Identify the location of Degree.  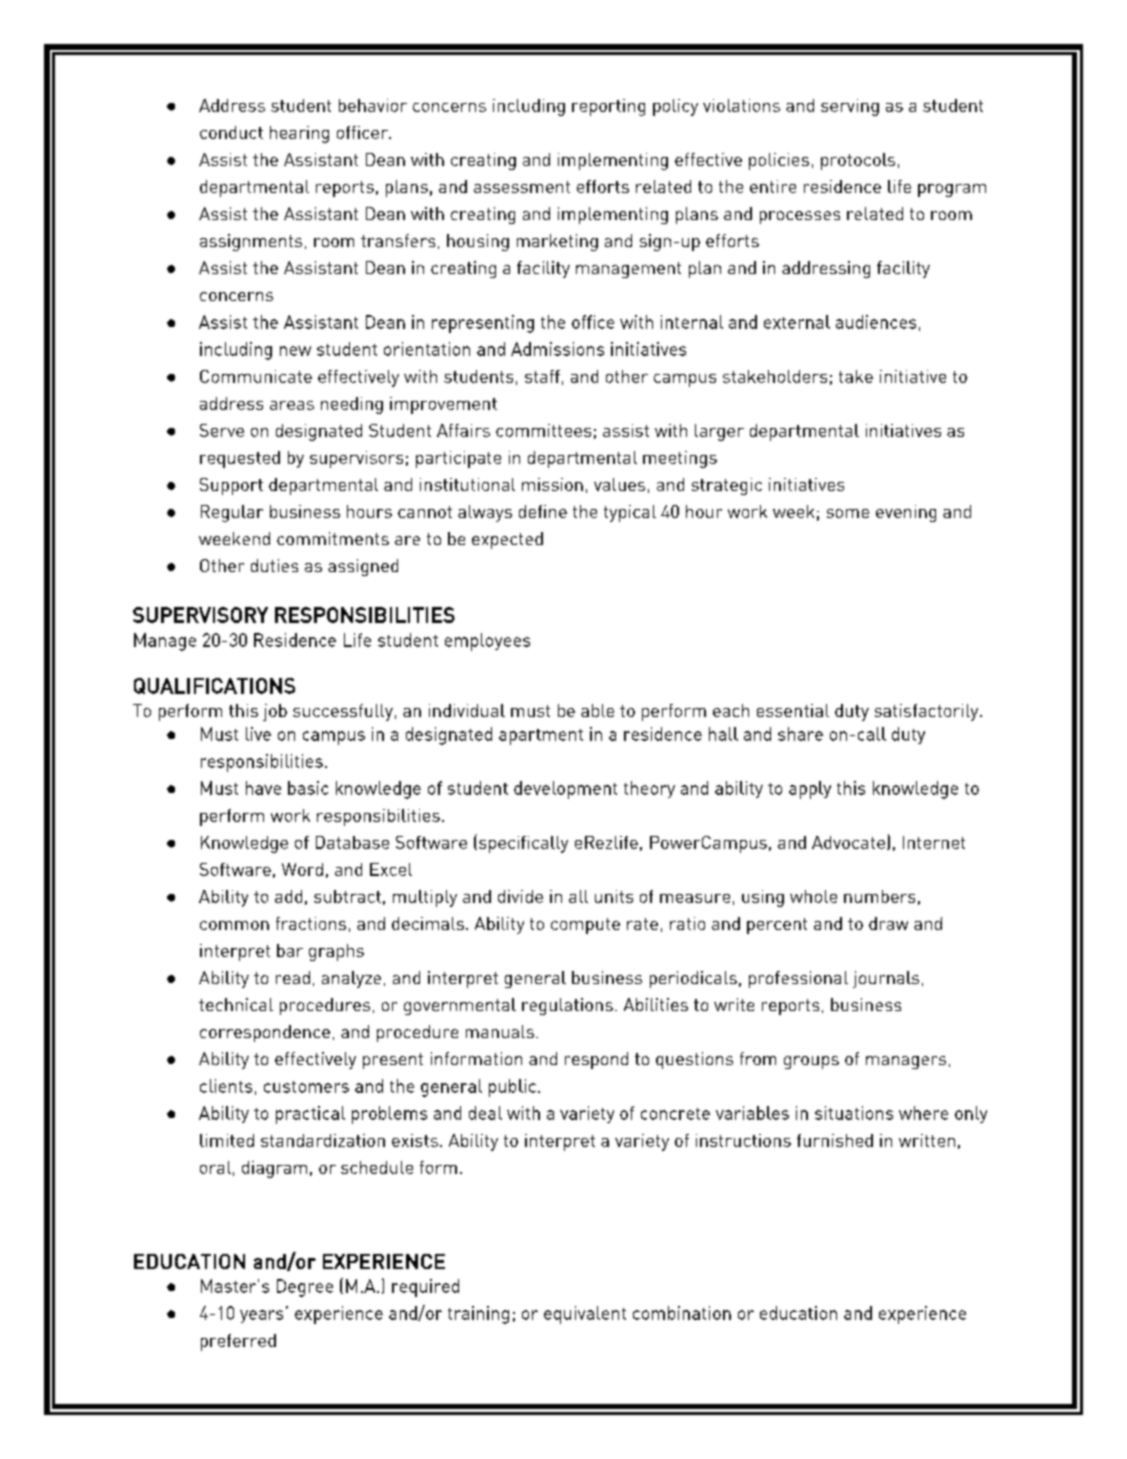
(305, 1288).
